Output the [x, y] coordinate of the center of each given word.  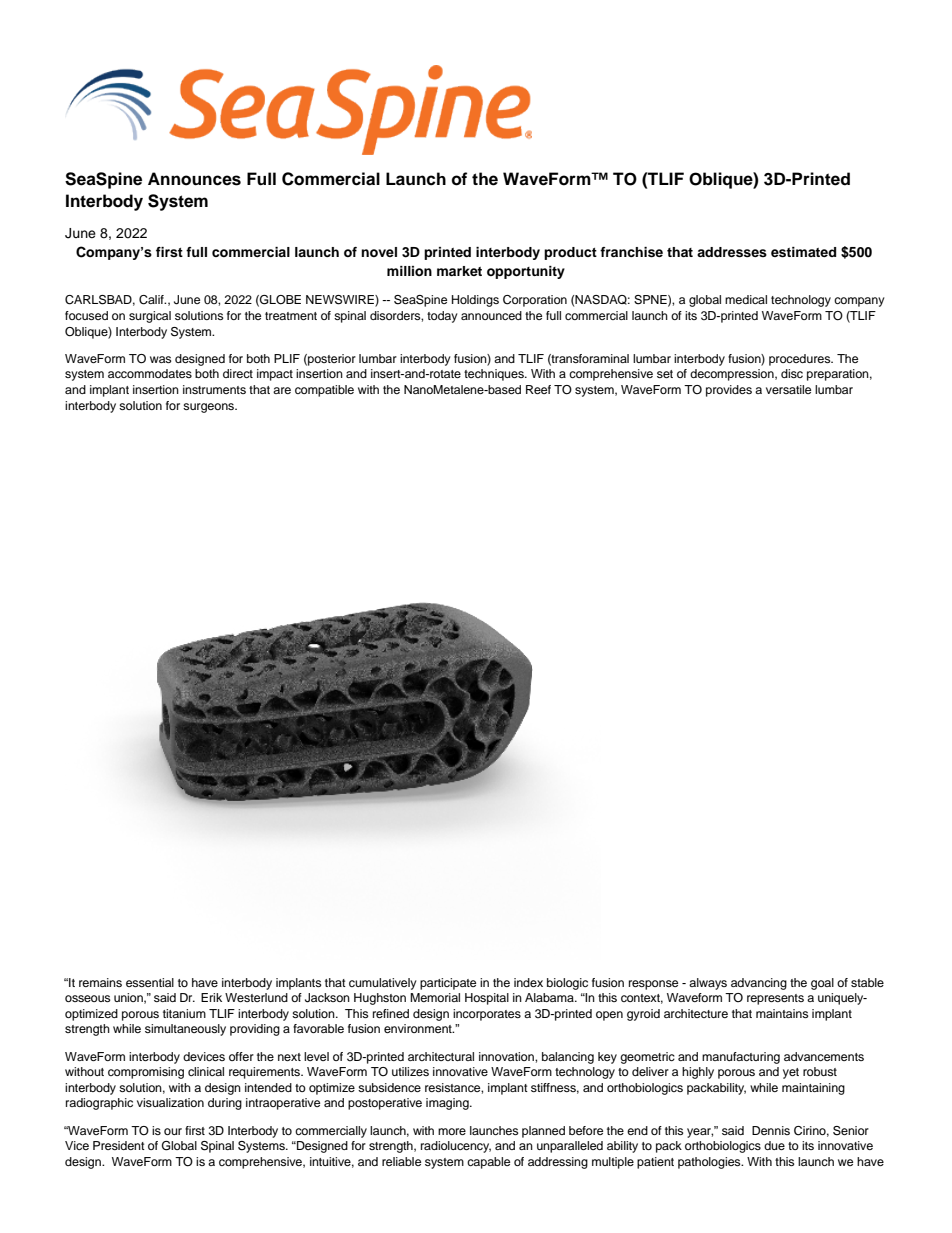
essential [150, 982]
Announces [194, 179]
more [452, 1131]
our [173, 1131]
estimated [803, 252]
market [459, 271]
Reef [538, 389]
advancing [759, 984]
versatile [788, 389]
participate [448, 984]
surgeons [210, 408]
